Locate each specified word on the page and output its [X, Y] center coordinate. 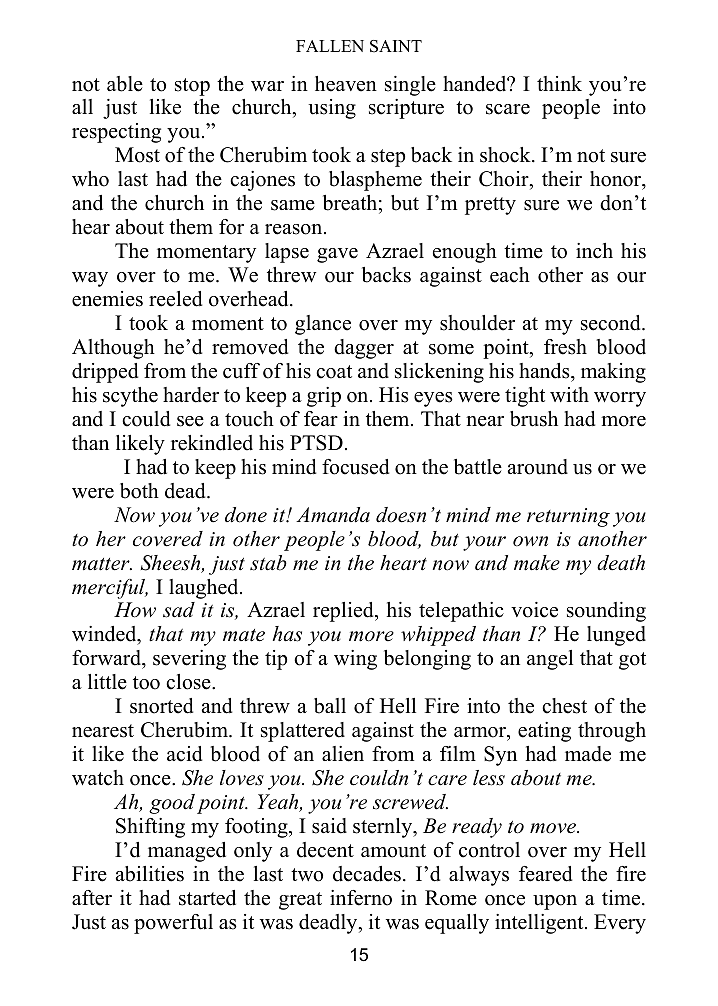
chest [564, 706]
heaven [346, 84]
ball [330, 706]
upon [555, 902]
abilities [150, 874]
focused [355, 467]
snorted [161, 706]
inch [594, 251]
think [559, 83]
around [538, 467]
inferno [361, 898]
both [139, 491]
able [125, 84]
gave [337, 255]
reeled [175, 299]
